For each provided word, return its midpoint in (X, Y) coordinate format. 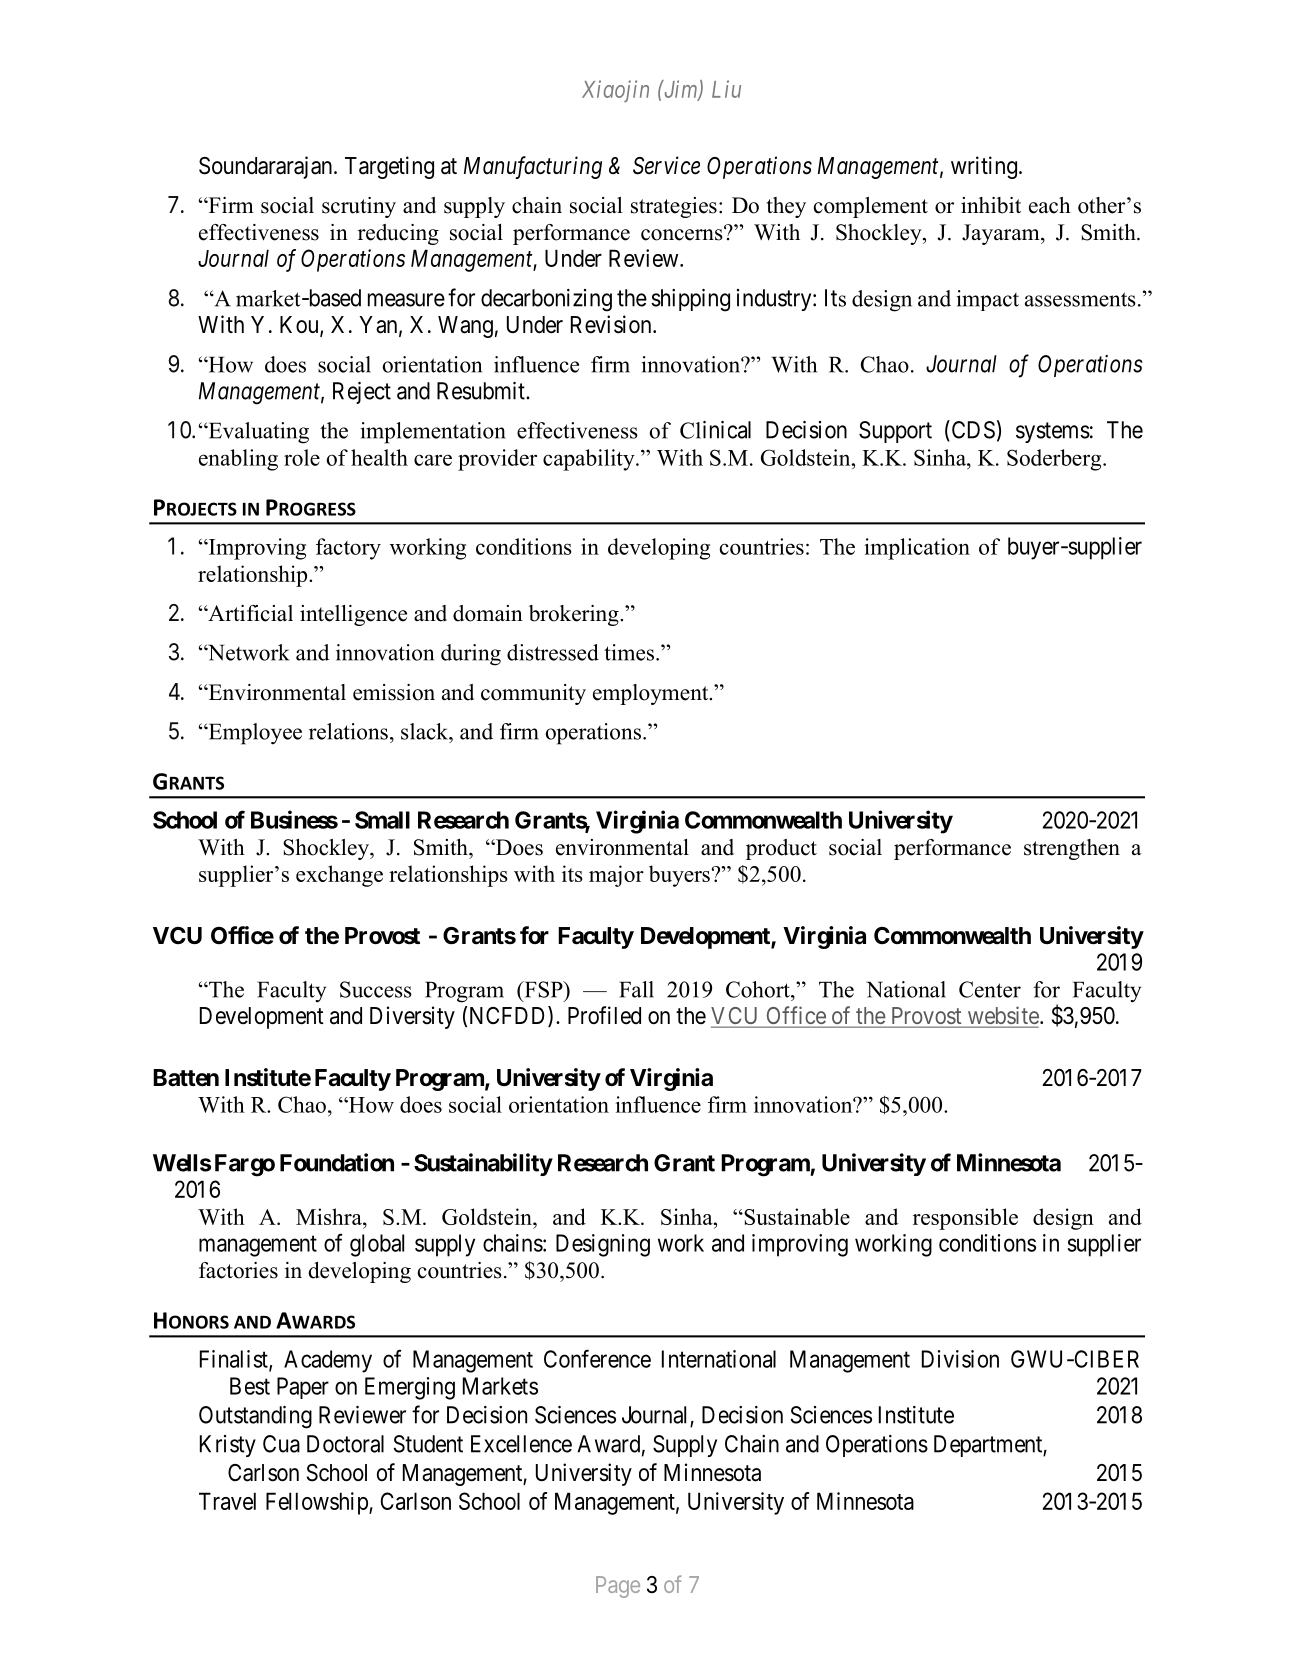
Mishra (330, 1216)
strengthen (1072, 849)
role (302, 457)
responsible (965, 1219)
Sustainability (483, 1164)
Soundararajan (267, 167)
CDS (972, 430)
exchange (339, 876)
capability (590, 460)
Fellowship (318, 1503)
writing (984, 167)
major (616, 876)
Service (666, 165)
